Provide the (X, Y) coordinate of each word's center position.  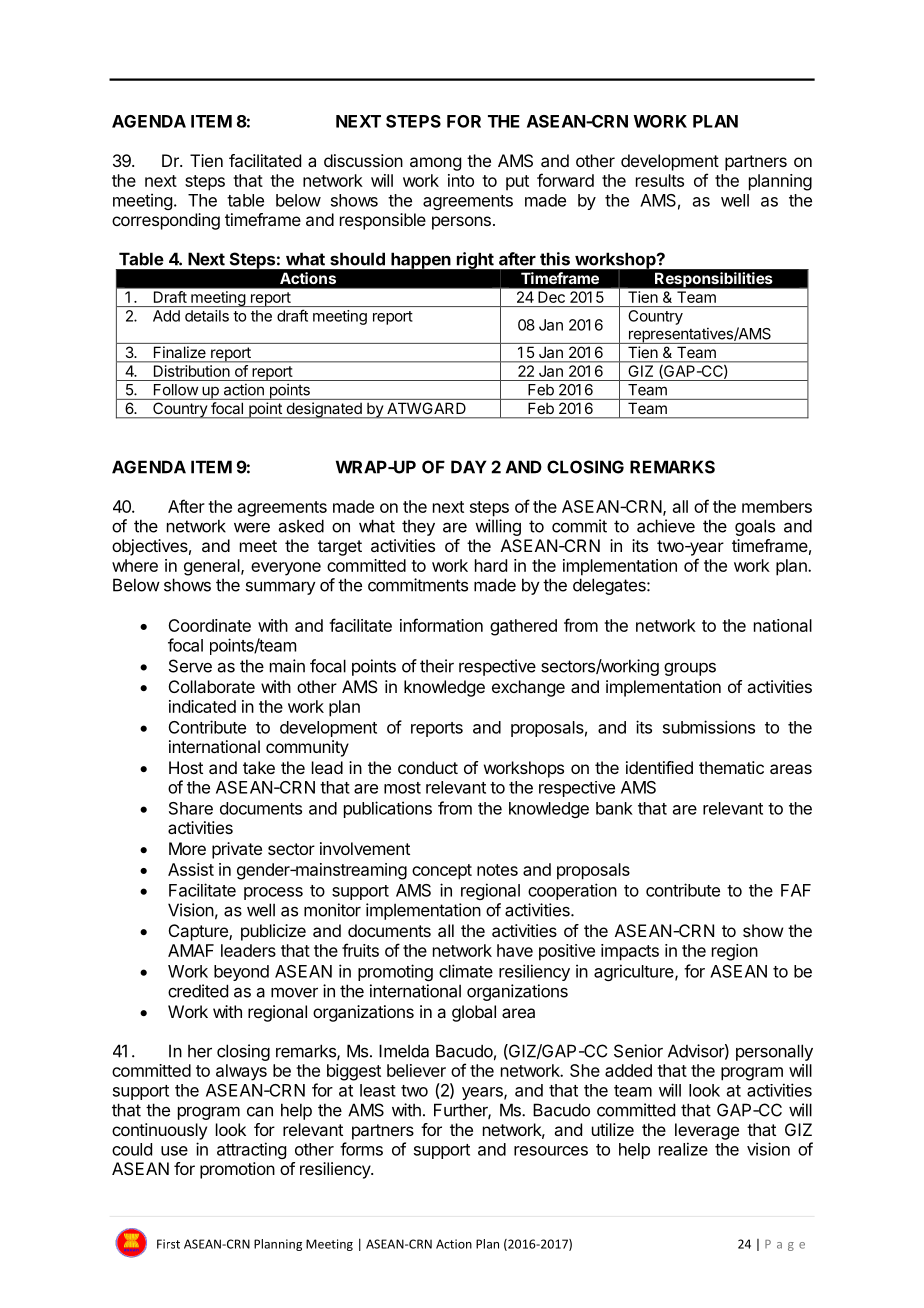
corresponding (166, 221)
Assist (191, 869)
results (660, 180)
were (252, 527)
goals (755, 527)
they (418, 527)
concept (442, 872)
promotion (237, 1170)
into (461, 180)
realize (683, 1149)
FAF (796, 890)
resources (551, 1151)
